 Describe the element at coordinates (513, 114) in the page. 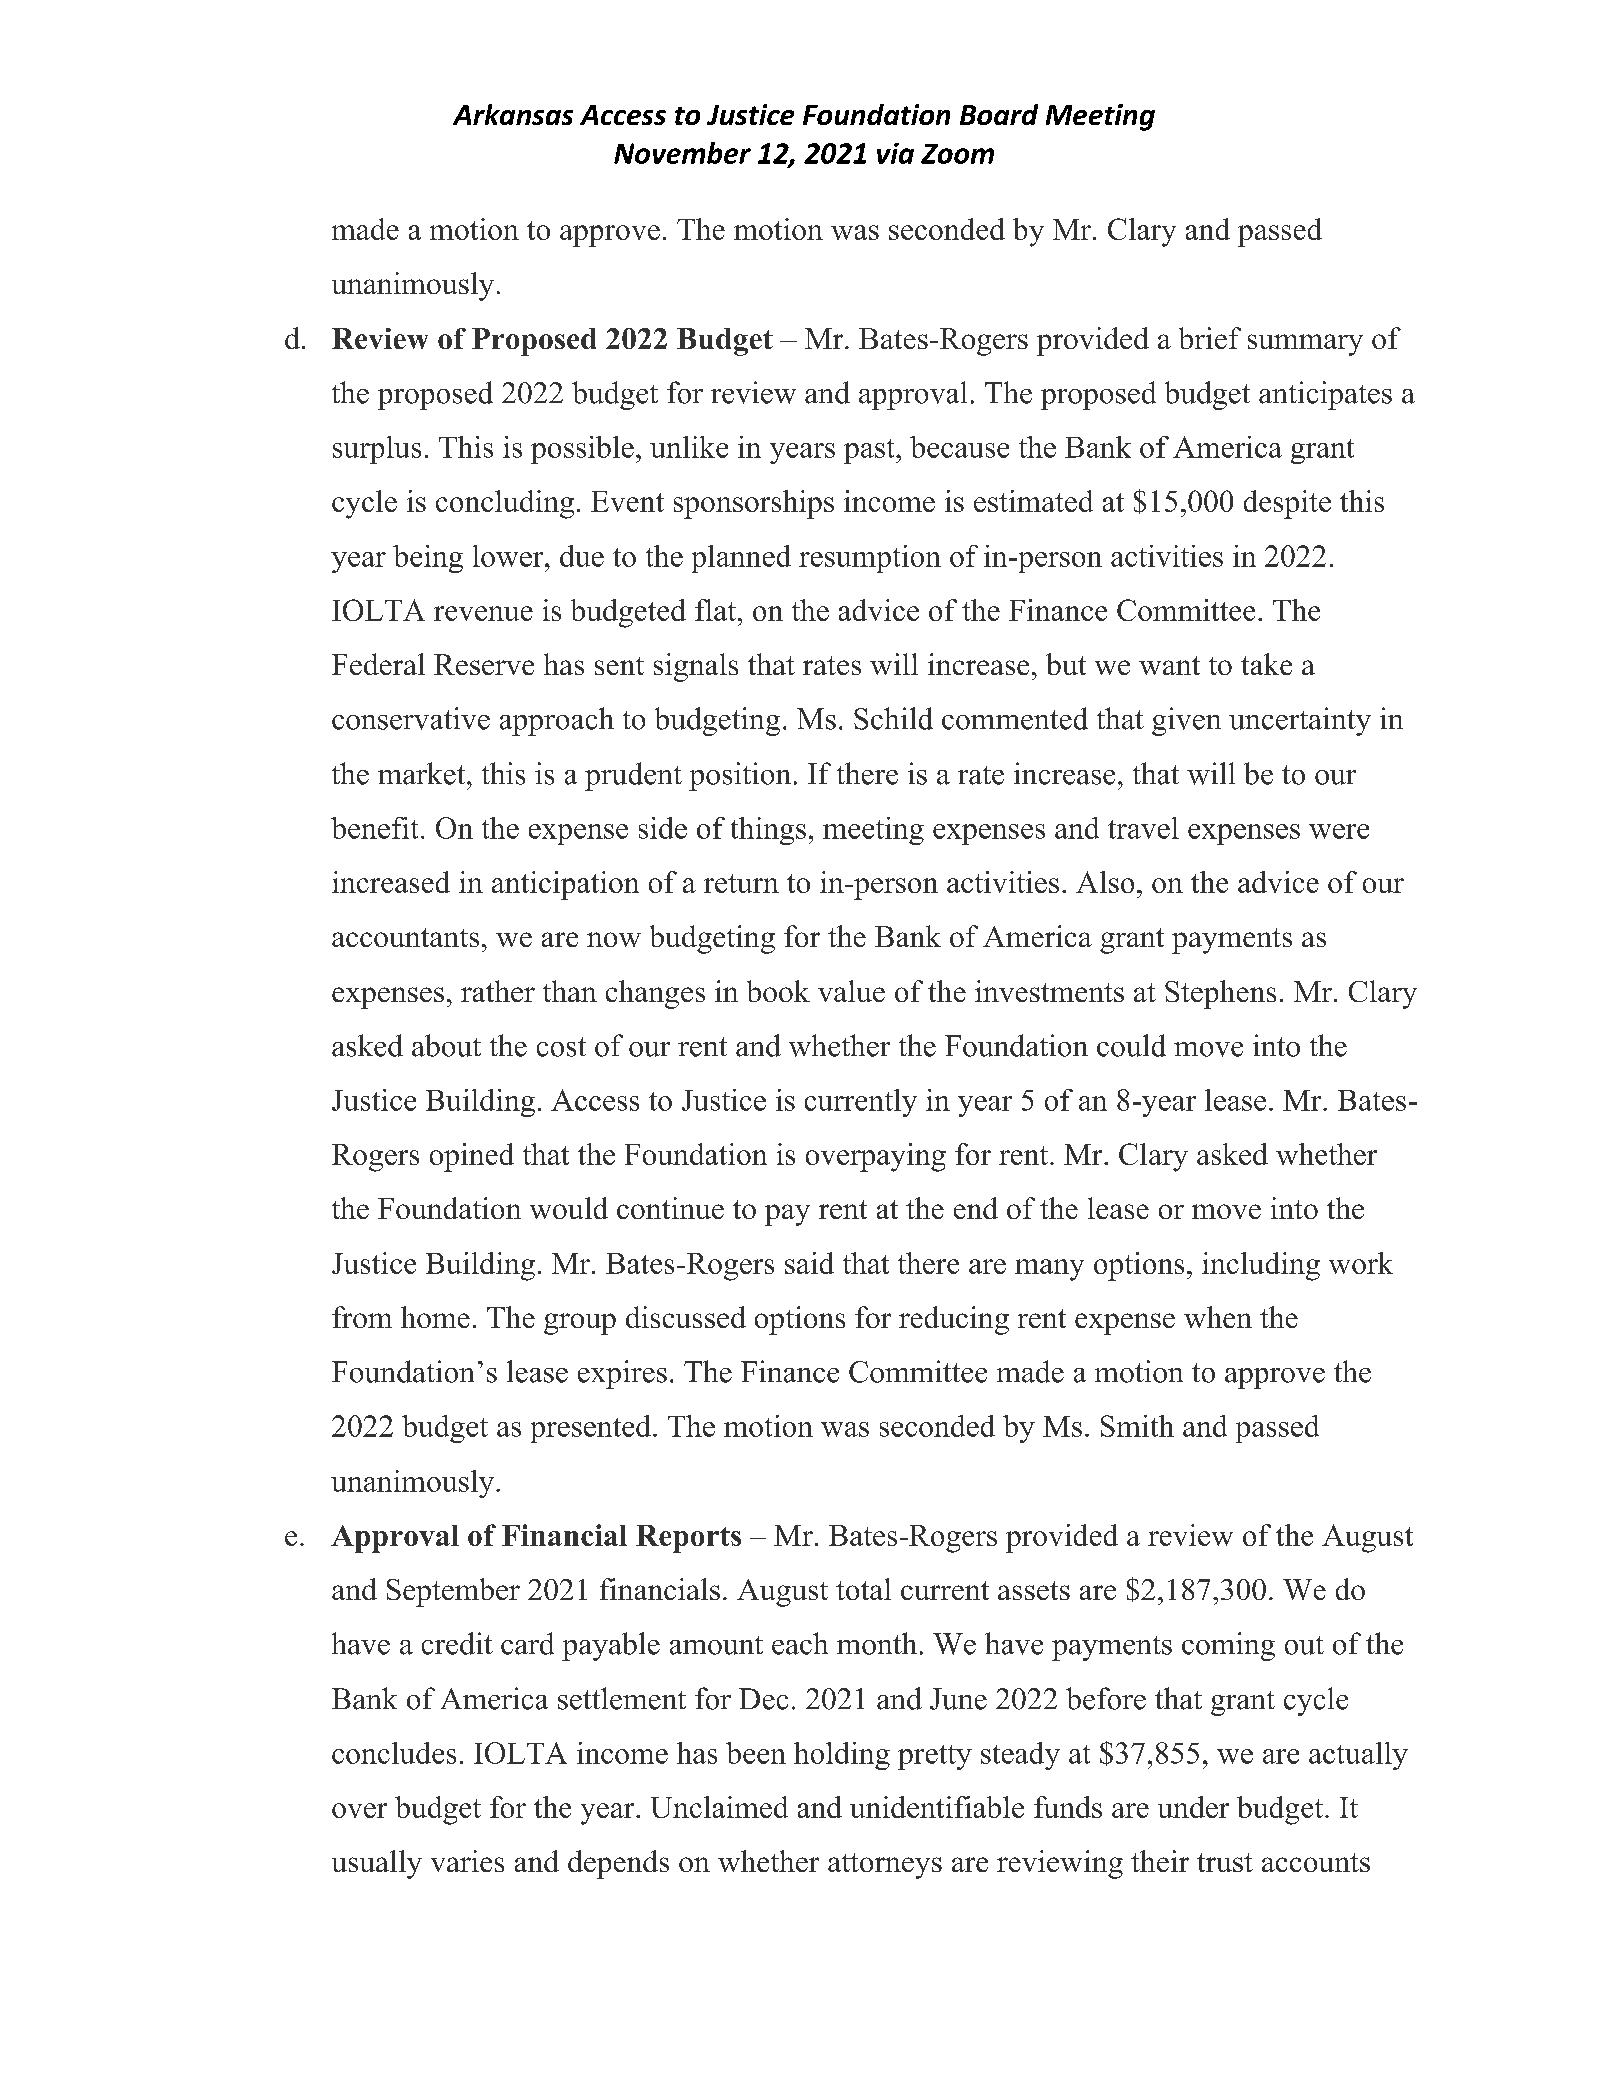

I see `Arkansas` at that location.
